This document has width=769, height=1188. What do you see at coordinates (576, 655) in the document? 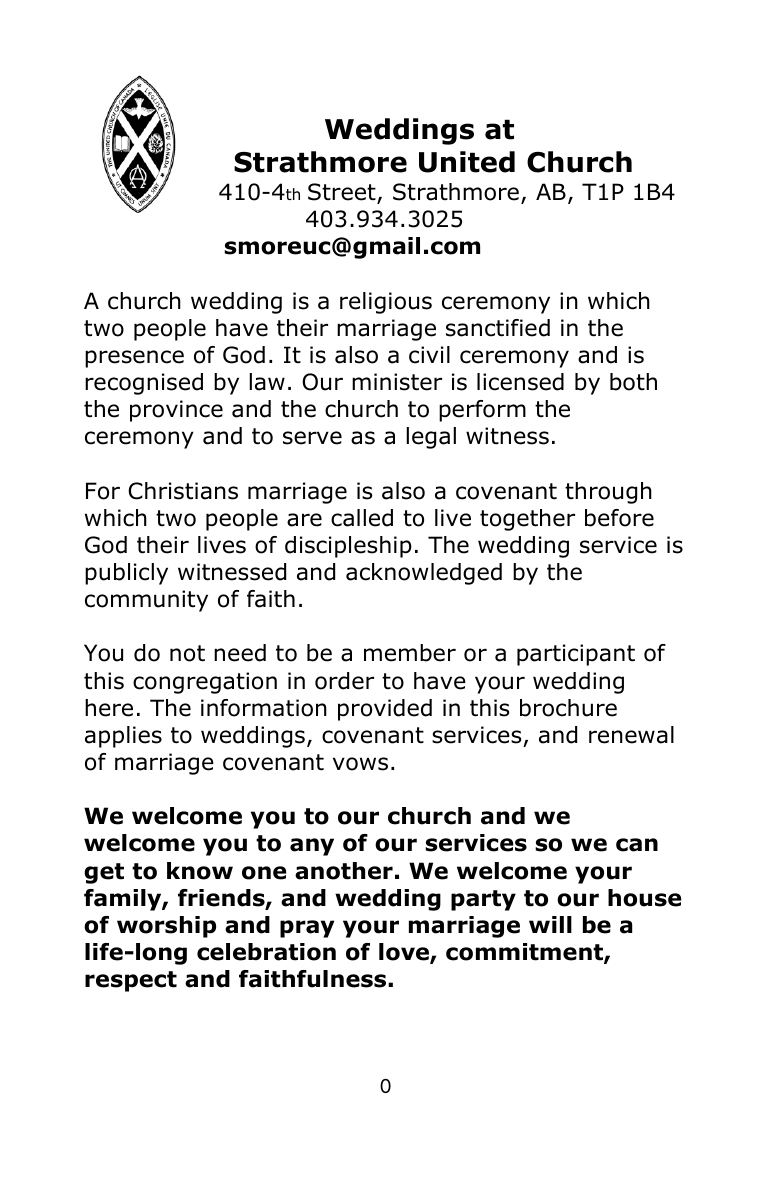
I see `participant` at bounding box center [576, 655].
